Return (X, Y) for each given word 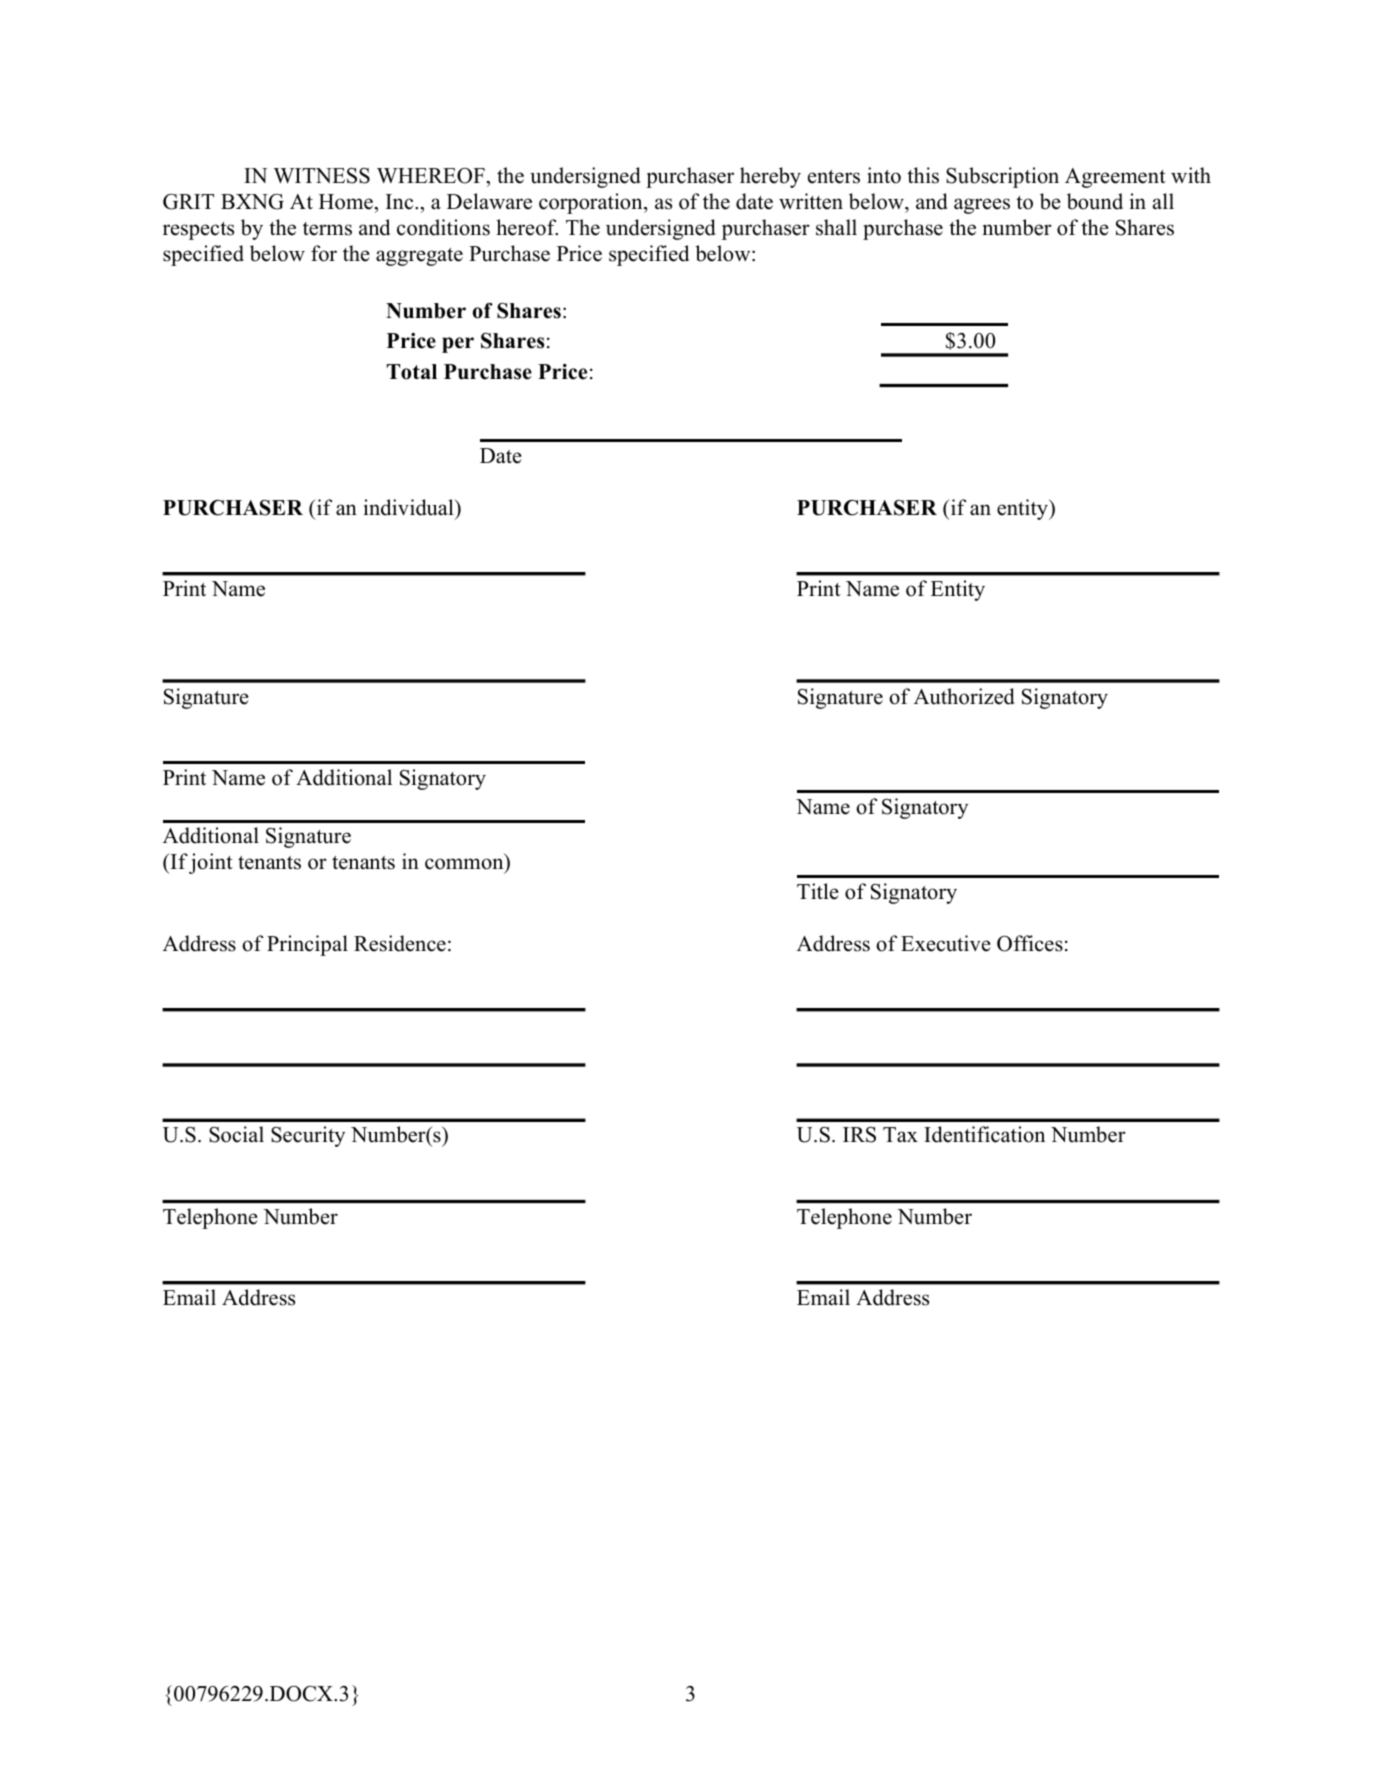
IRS (859, 1135)
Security (308, 1136)
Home (346, 202)
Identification (984, 1134)
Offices (1030, 943)
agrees (982, 206)
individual (410, 507)
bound (1095, 201)
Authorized (964, 696)
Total (412, 372)
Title (818, 891)
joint (211, 863)
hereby (770, 177)
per (458, 345)
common (465, 865)
